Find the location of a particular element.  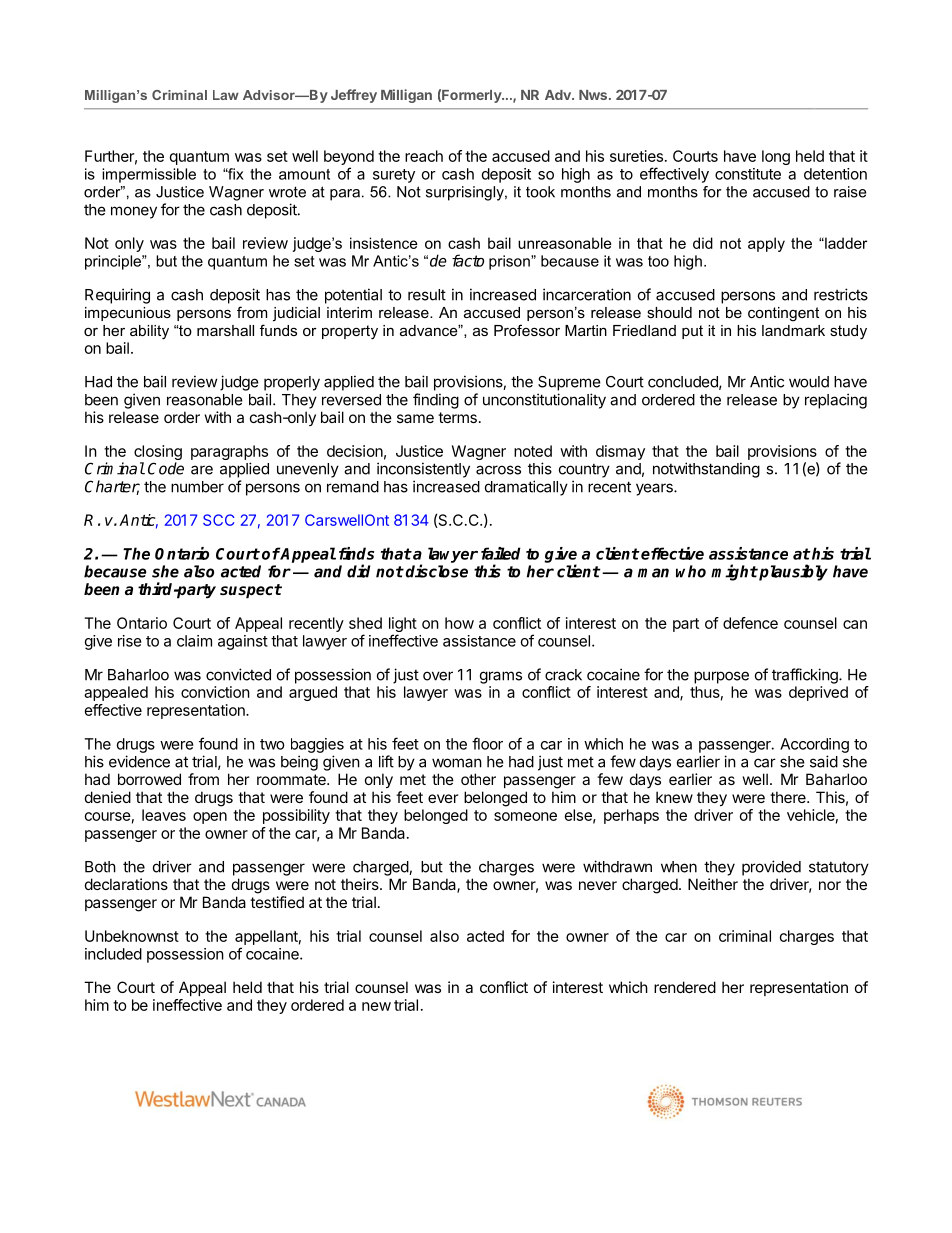

theirs is located at coordinates (361, 884).
